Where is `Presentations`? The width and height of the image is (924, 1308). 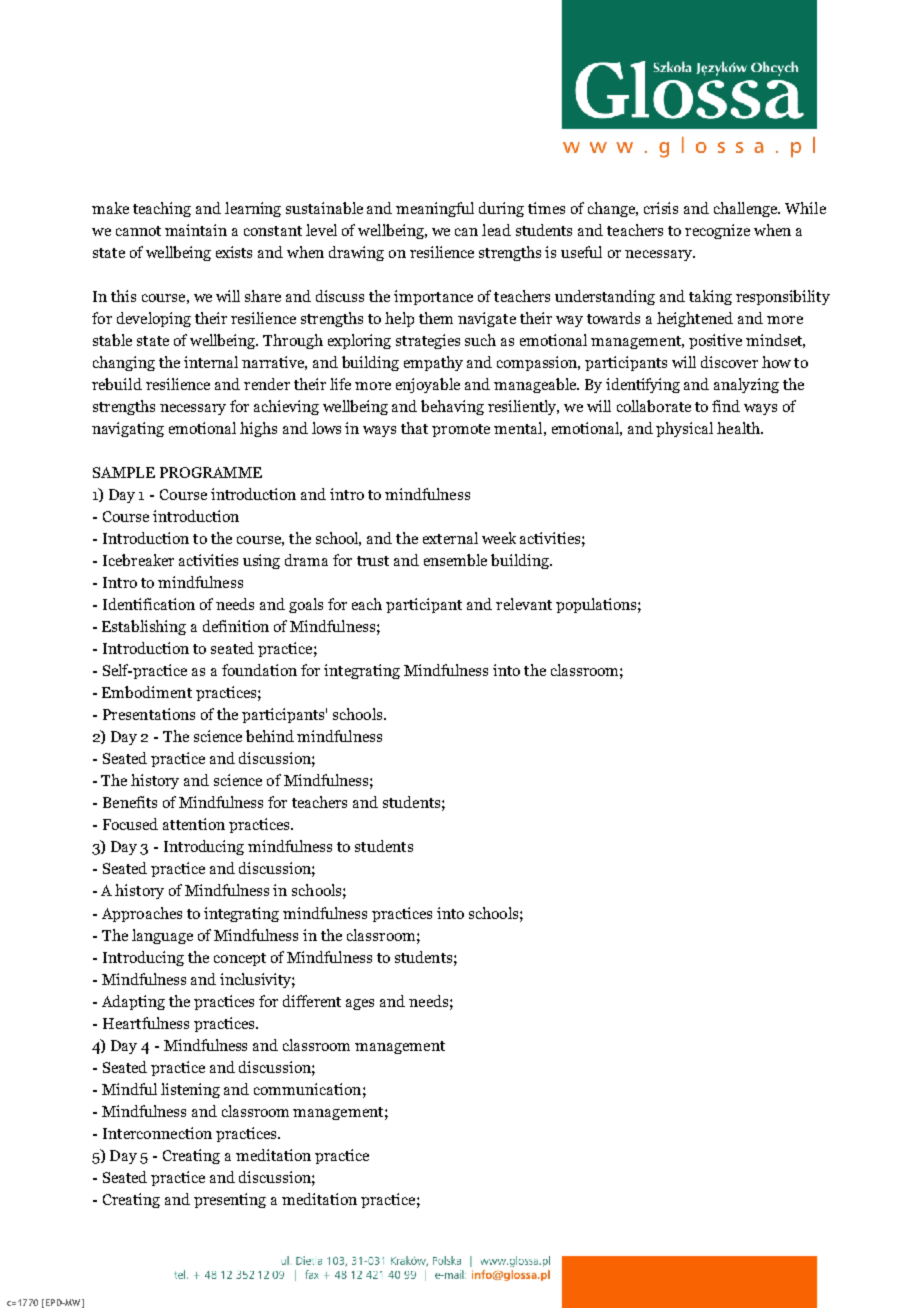
Presentations is located at coordinates (149, 714).
